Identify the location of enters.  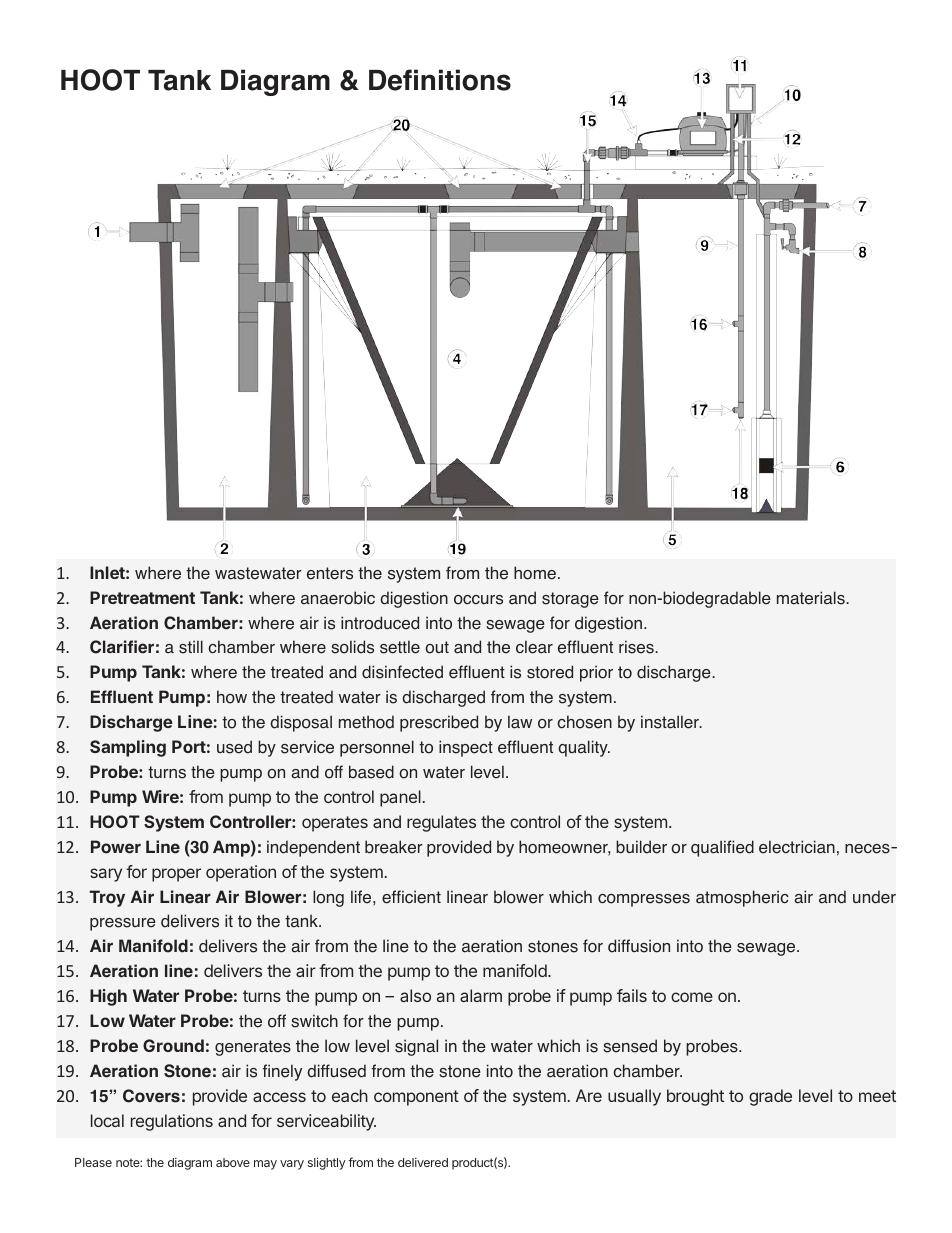
(330, 573).
